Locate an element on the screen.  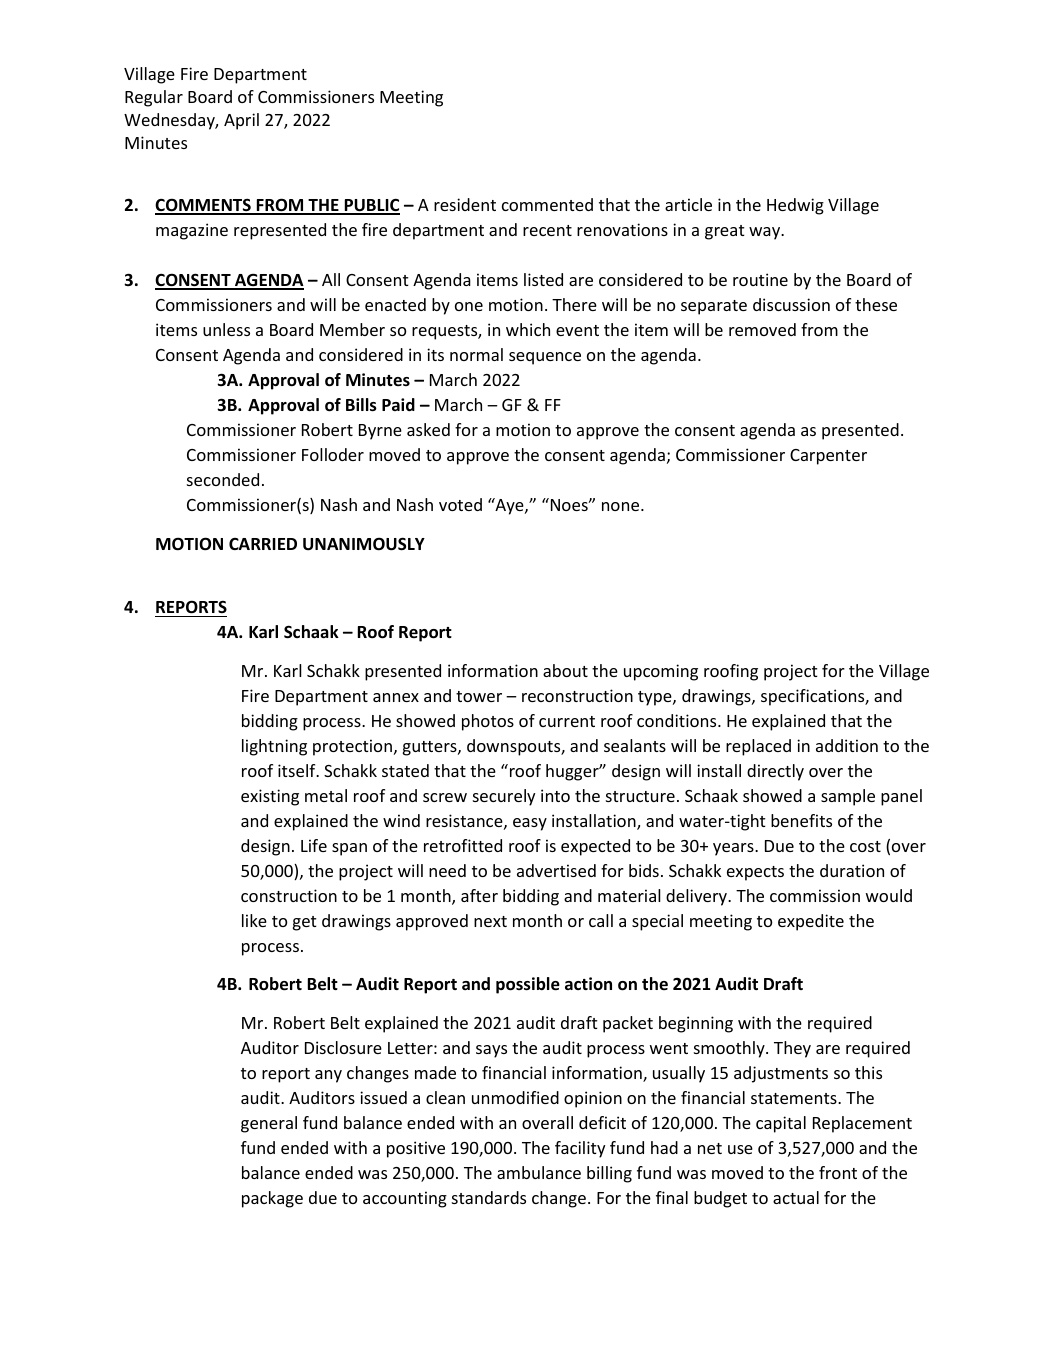
about is located at coordinates (565, 670).
